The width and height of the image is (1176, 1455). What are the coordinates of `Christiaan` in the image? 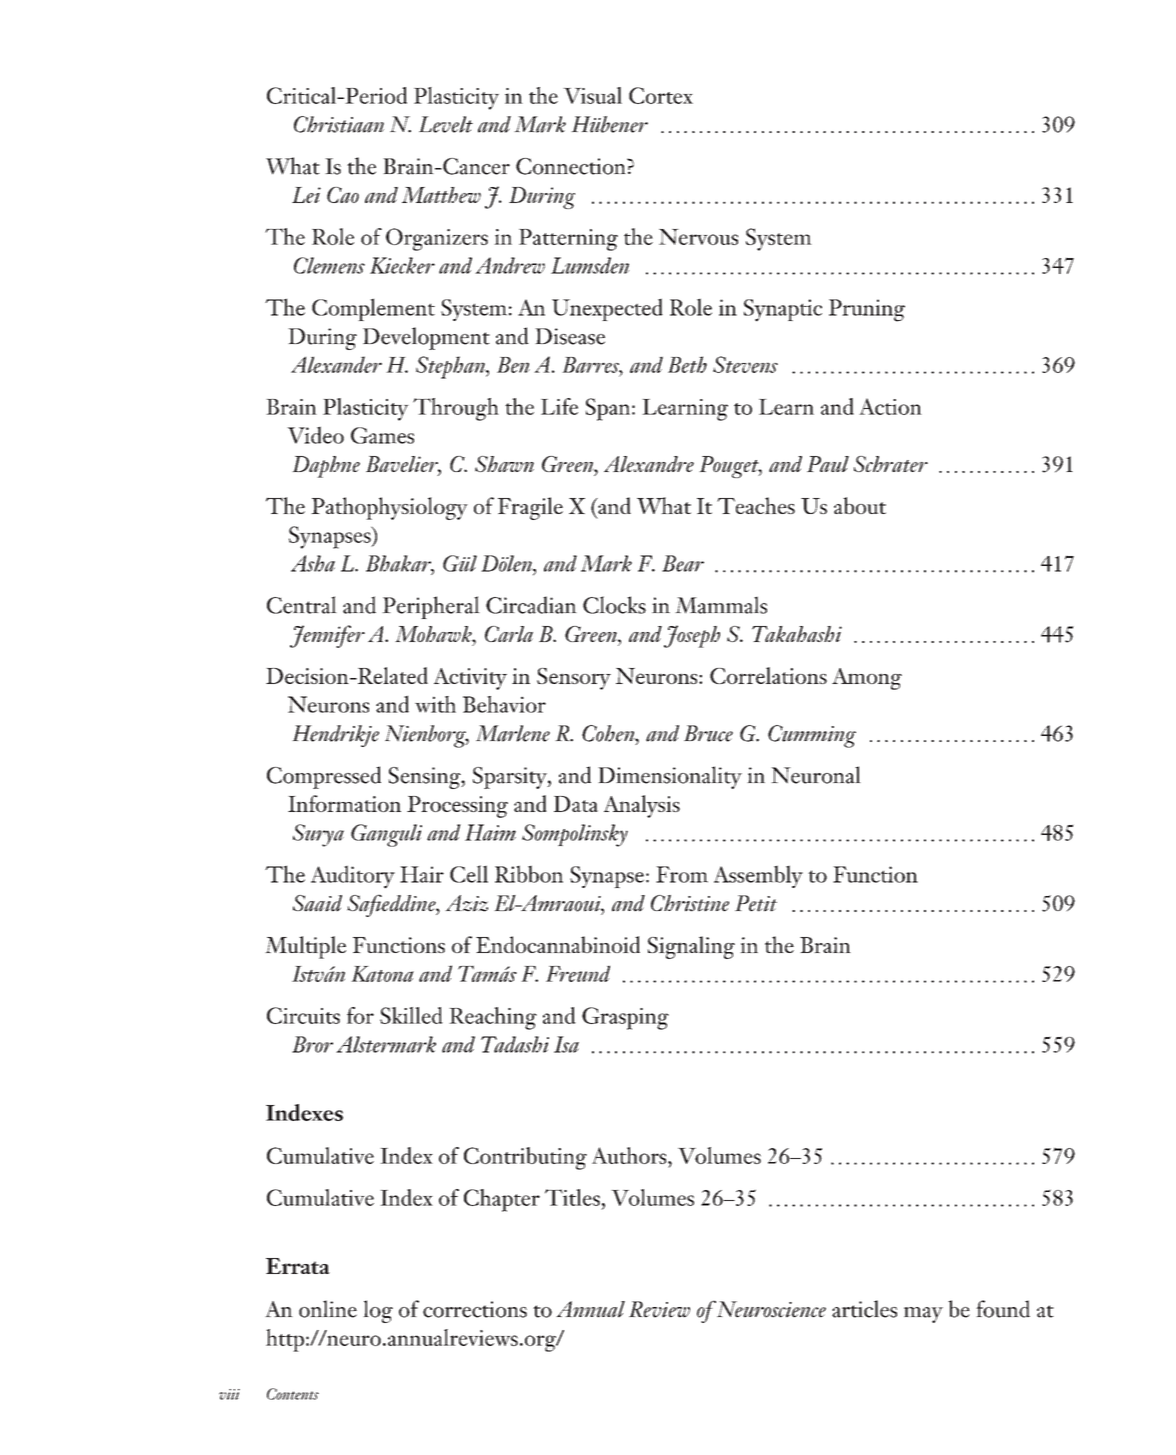 It's located at (339, 124).
